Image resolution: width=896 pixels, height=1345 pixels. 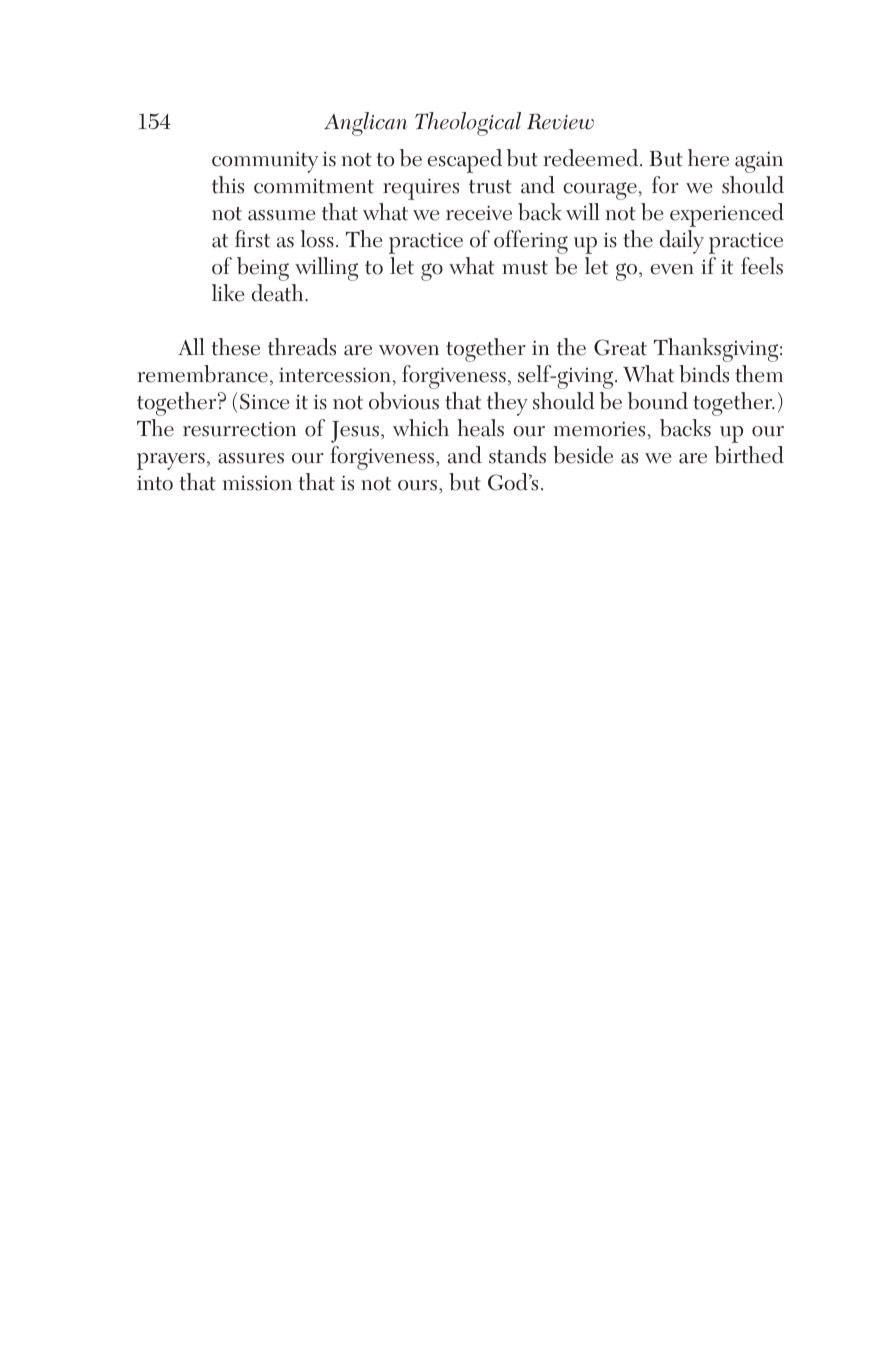 I want to click on Theological, so click(x=468, y=124).
